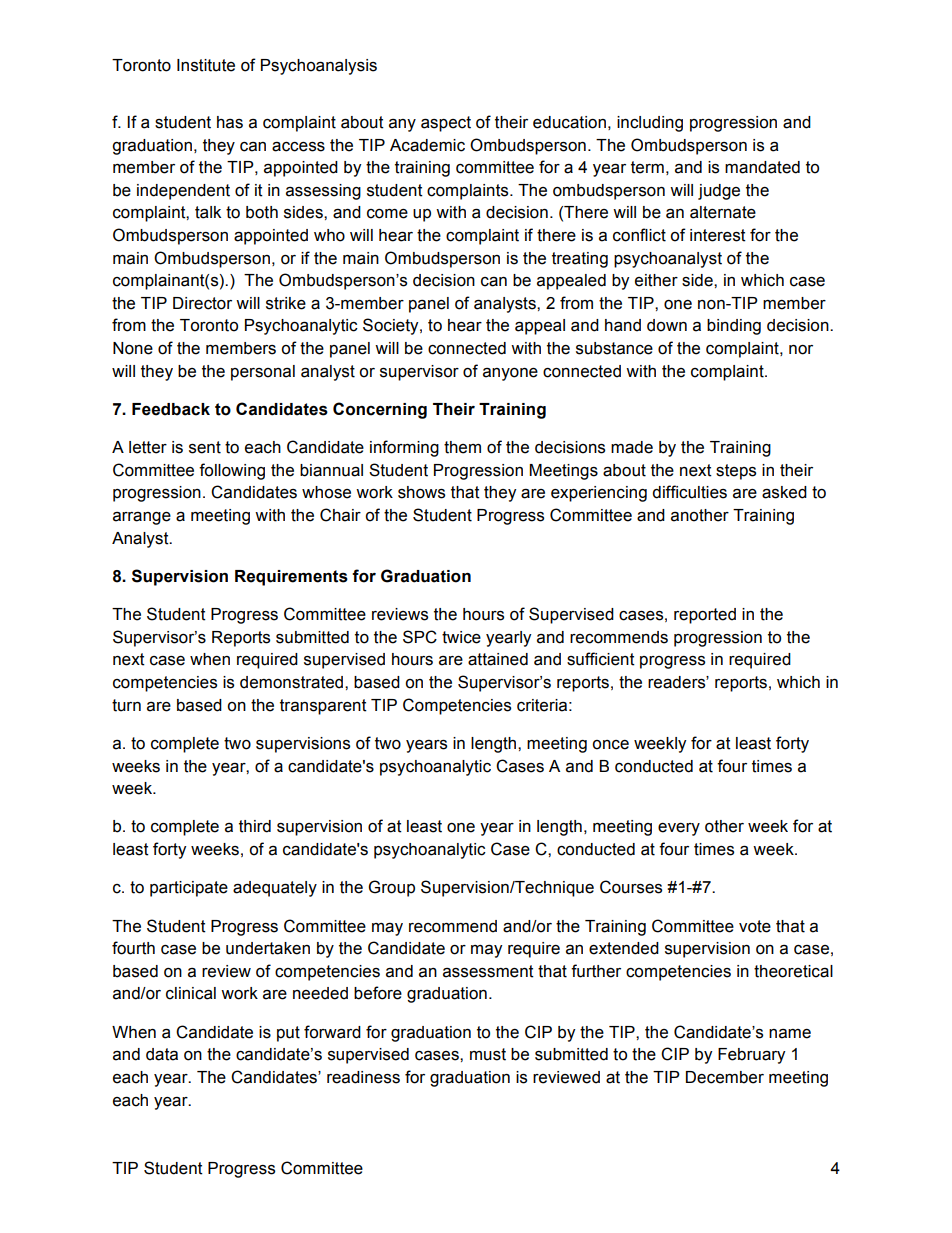 The height and width of the screenshot is (1233, 952). Describe the element at coordinates (650, 124) in the screenshot. I see `including` at that location.
